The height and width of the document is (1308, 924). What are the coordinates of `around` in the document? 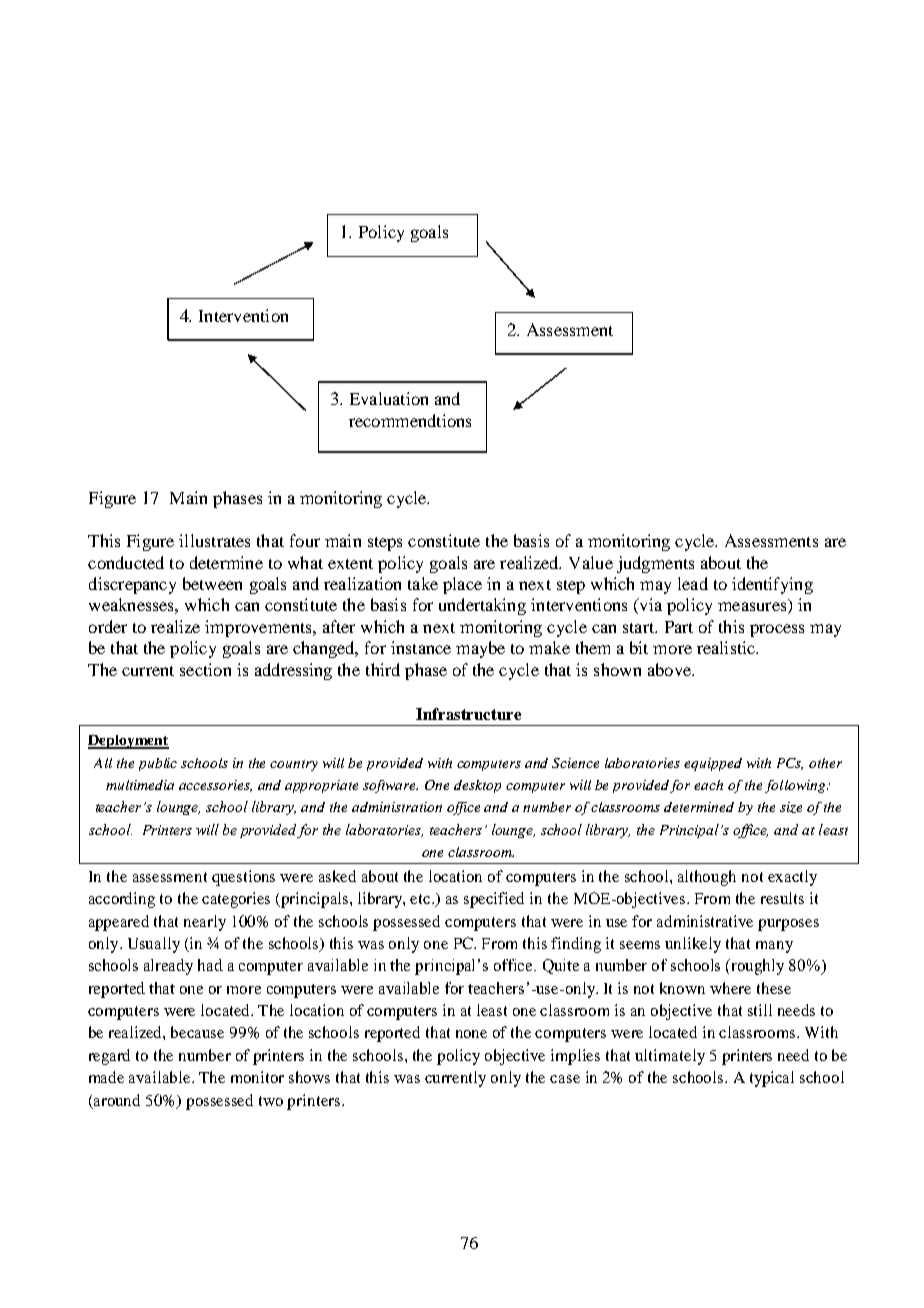 It's located at (117, 1100).
